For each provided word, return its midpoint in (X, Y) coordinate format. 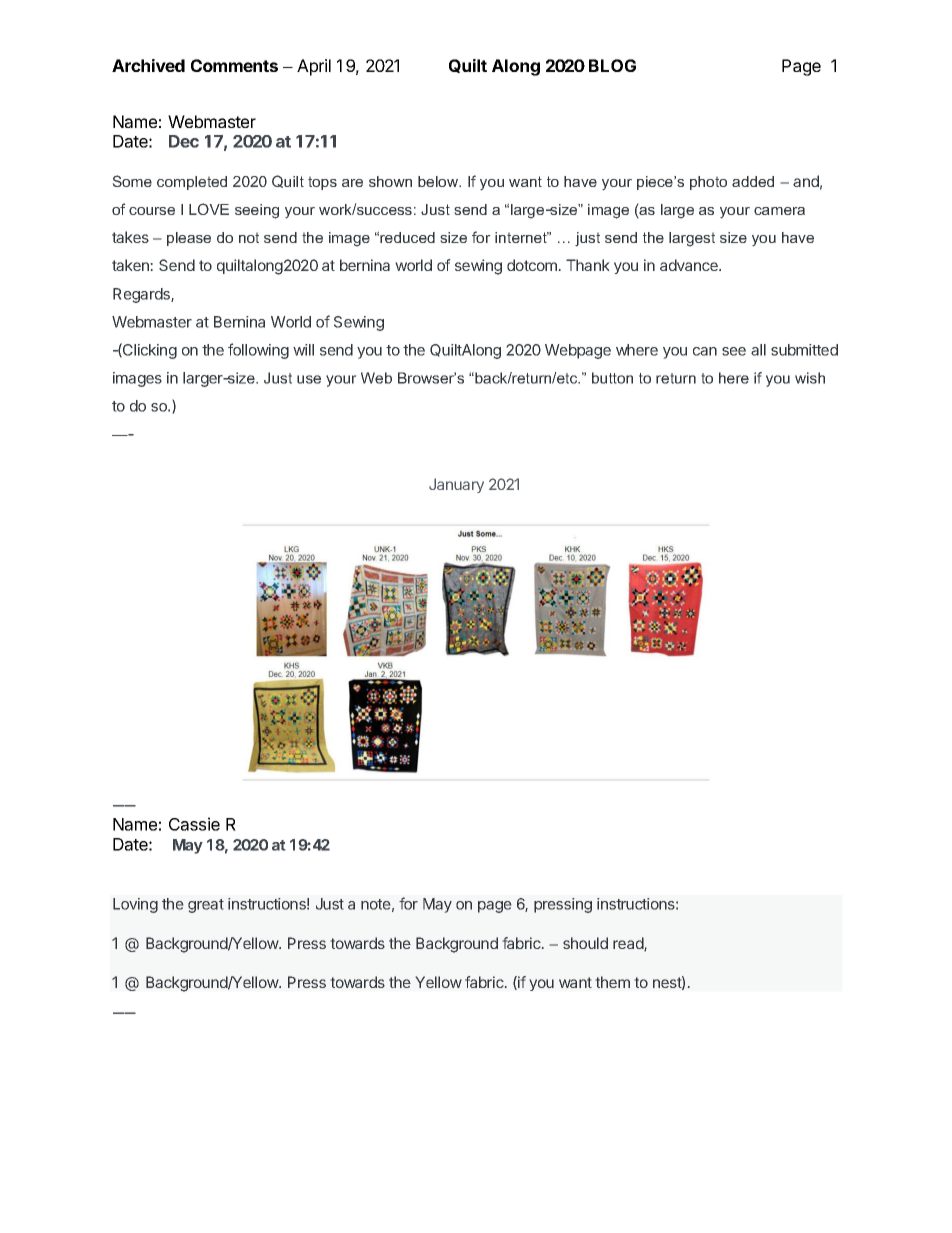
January (456, 485)
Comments (234, 65)
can (705, 351)
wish (810, 378)
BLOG (612, 65)
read (629, 944)
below (439, 181)
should (585, 943)
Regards (142, 295)
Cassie (194, 824)
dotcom (533, 265)
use (309, 379)
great (206, 906)
